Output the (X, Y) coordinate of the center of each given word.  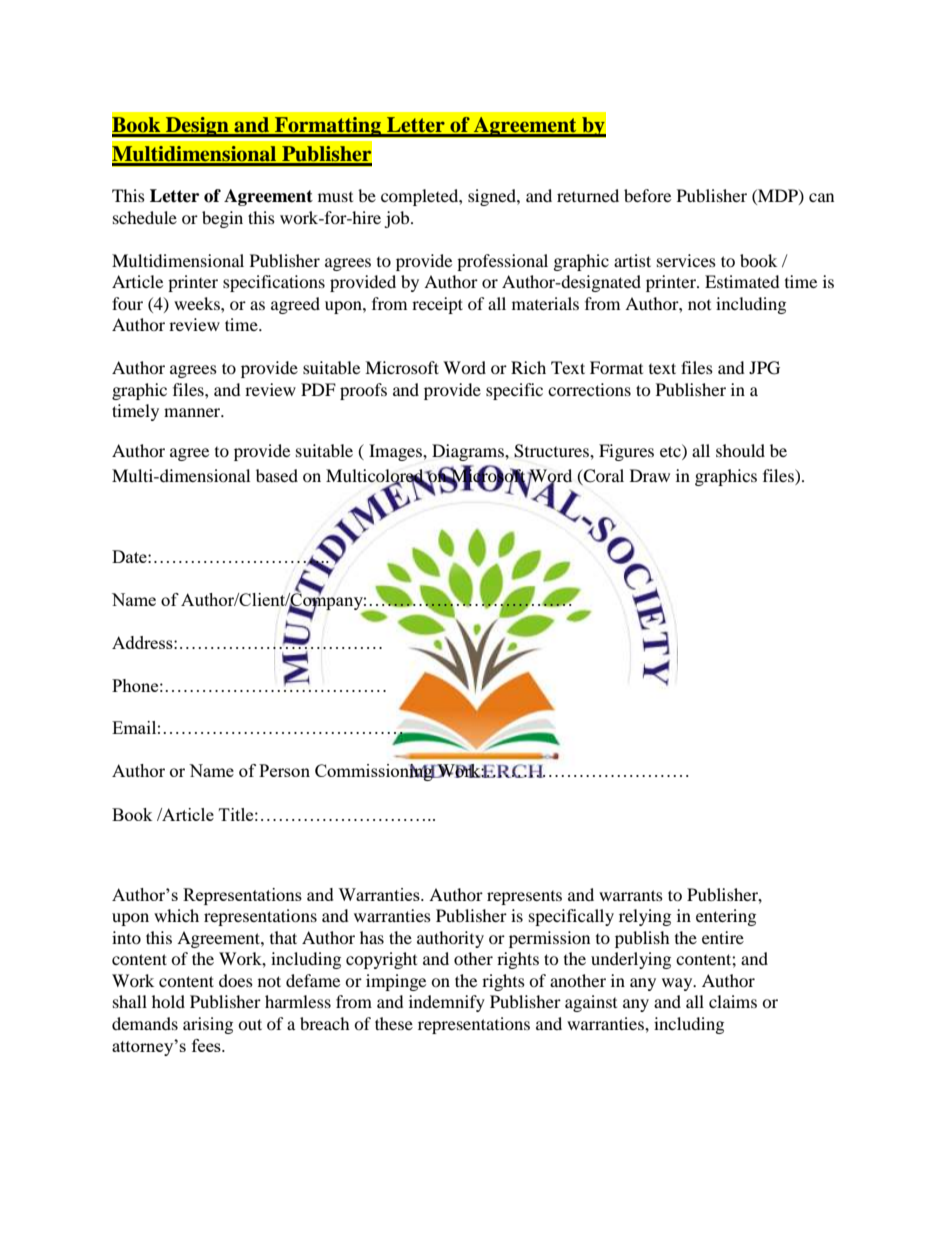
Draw (650, 475)
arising (208, 1025)
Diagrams (469, 452)
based (277, 475)
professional (502, 262)
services (686, 260)
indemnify (447, 1003)
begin (222, 219)
